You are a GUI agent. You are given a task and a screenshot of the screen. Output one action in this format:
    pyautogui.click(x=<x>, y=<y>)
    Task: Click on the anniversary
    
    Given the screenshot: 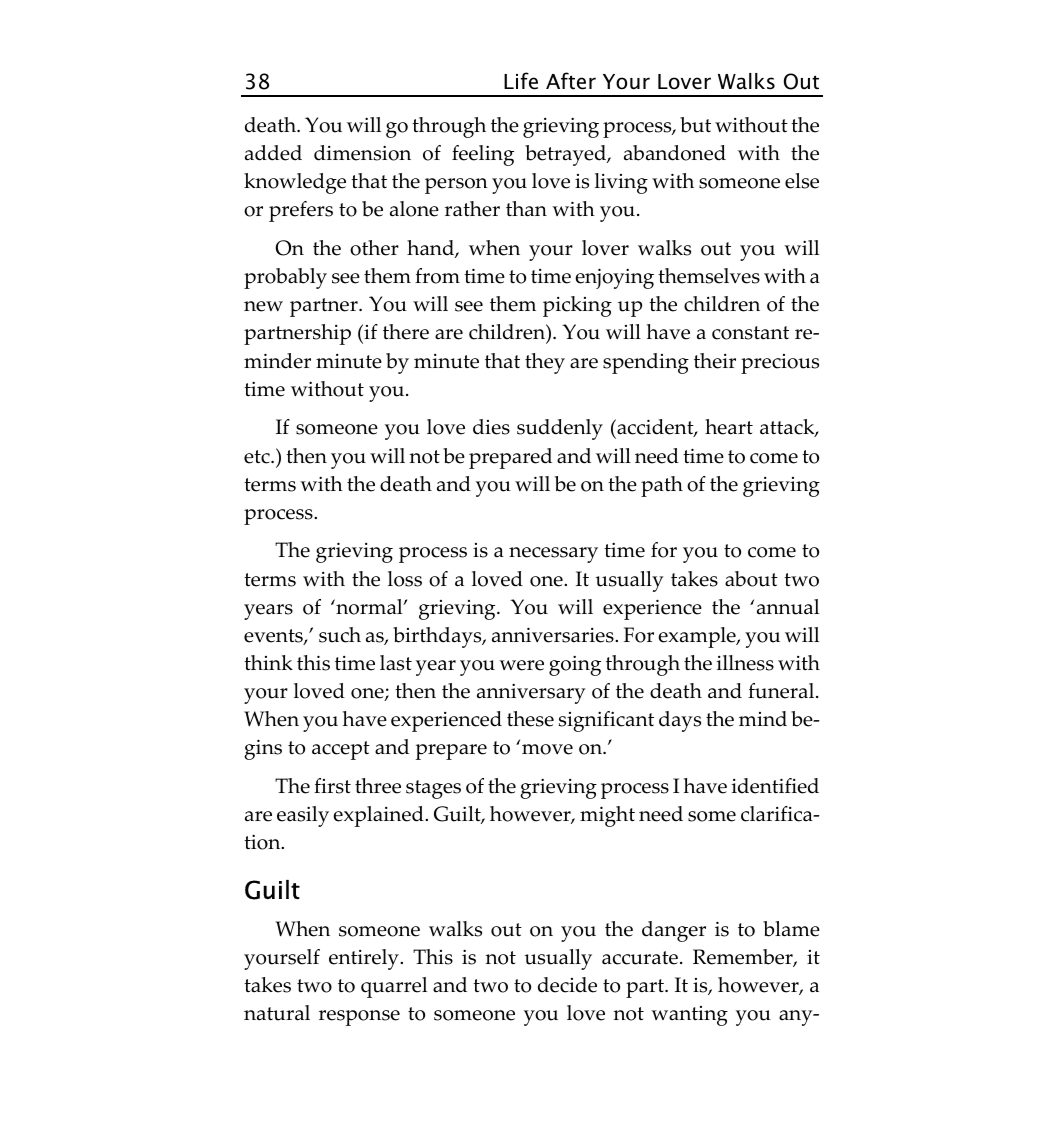 What is the action you would take?
    pyautogui.click(x=531, y=693)
